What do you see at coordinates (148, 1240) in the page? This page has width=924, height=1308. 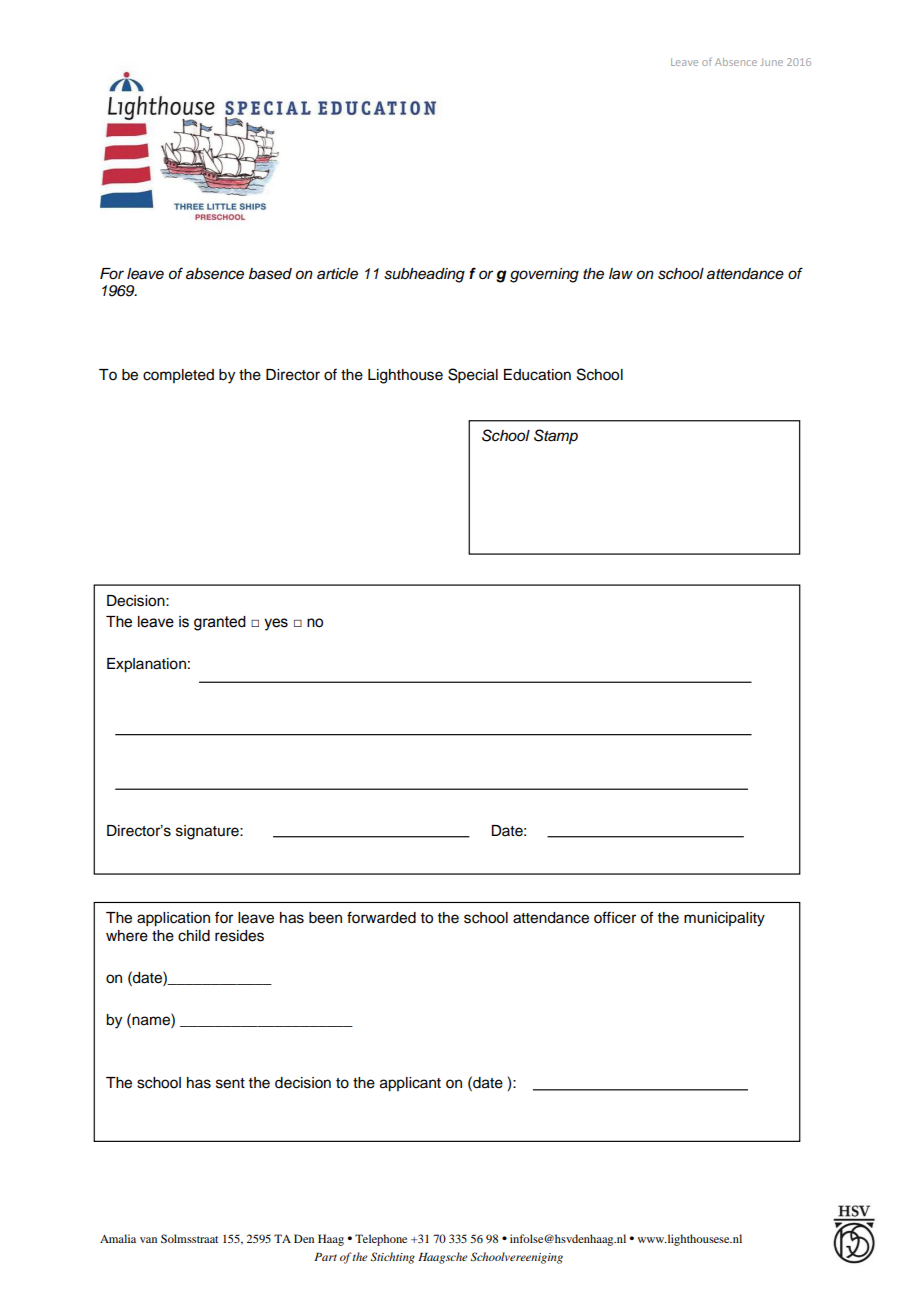 I see `van` at bounding box center [148, 1240].
